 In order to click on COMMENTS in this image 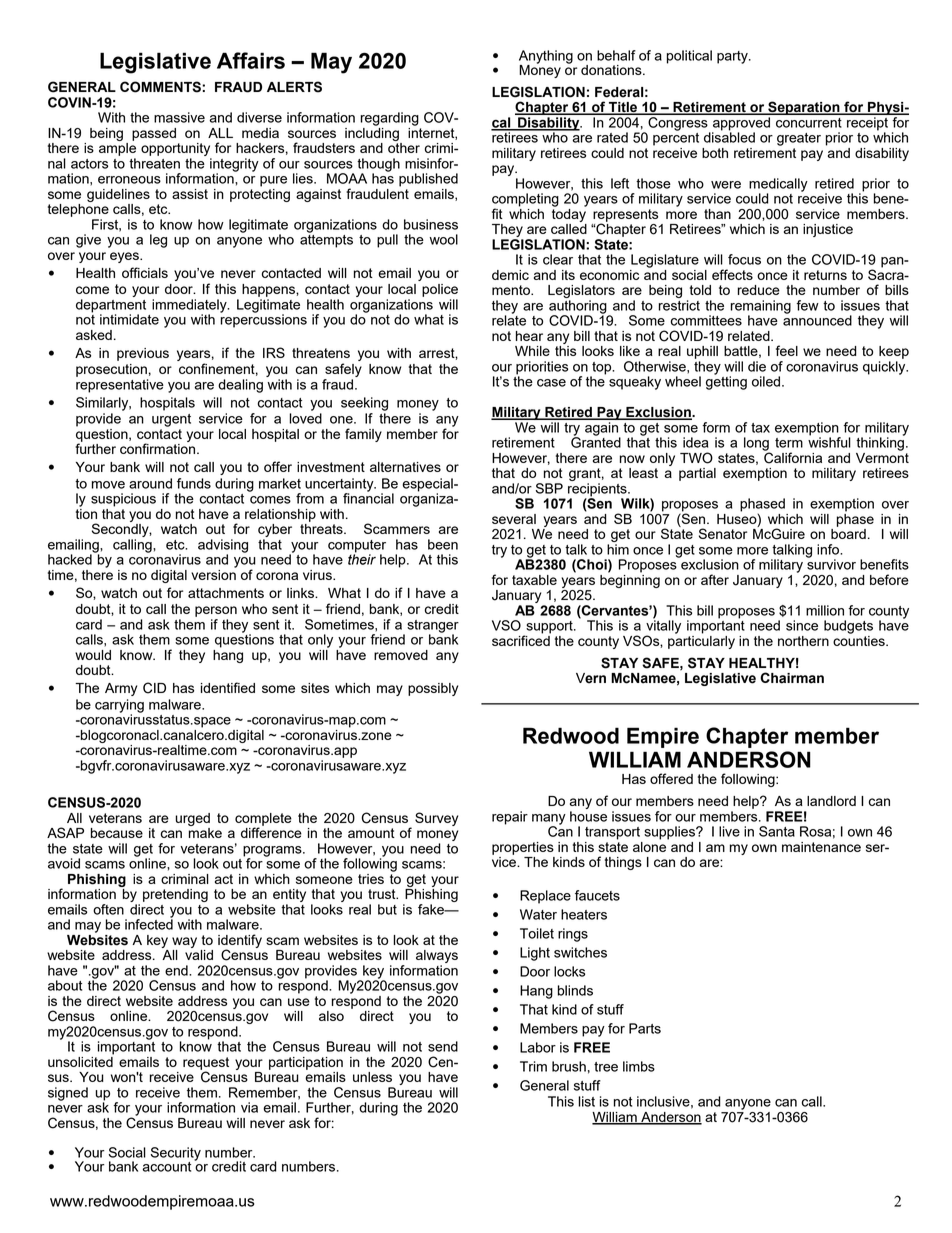, I will do `click(161, 87)`.
